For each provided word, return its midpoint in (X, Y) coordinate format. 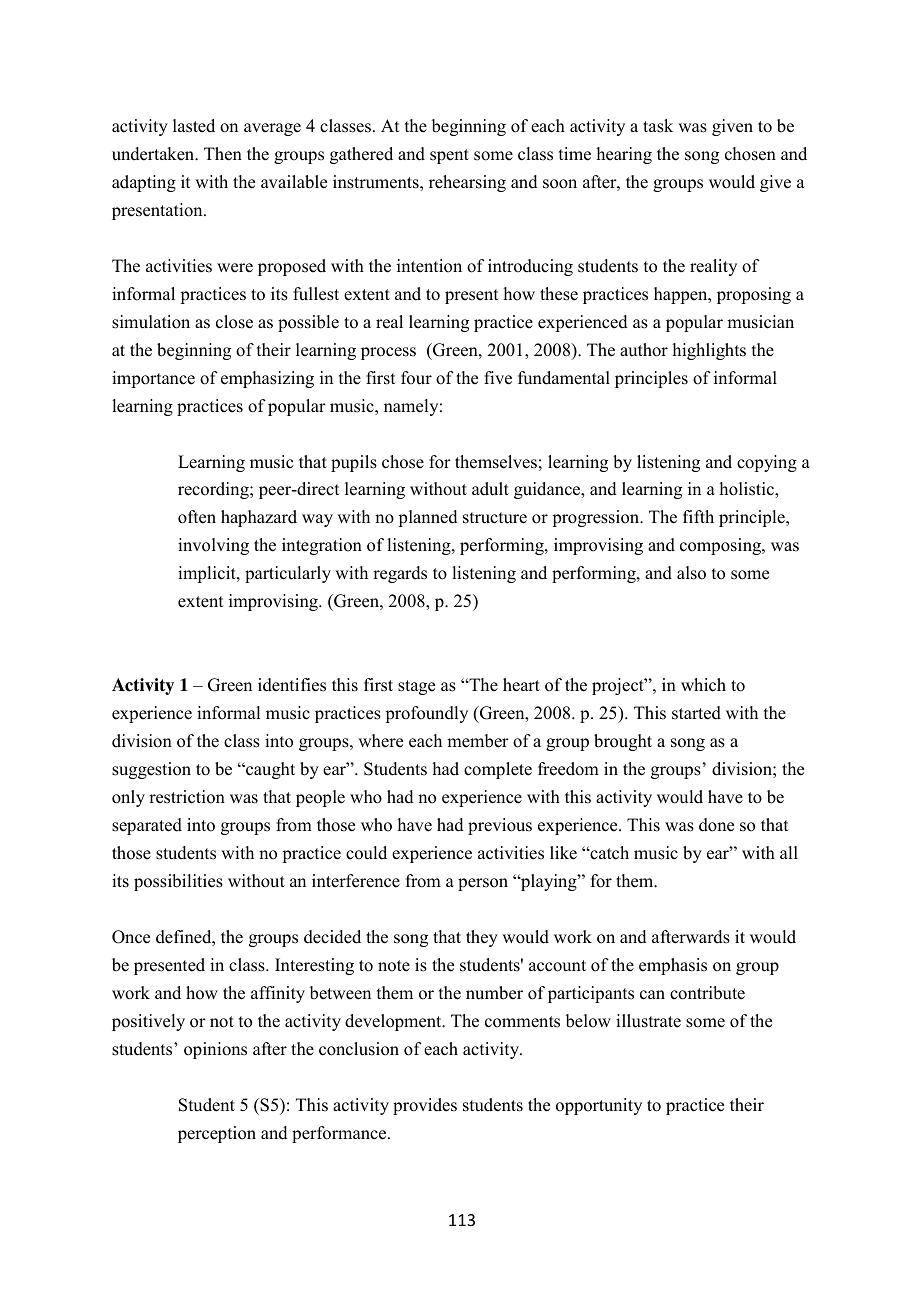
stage (416, 687)
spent (449, 156)
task (658, 126)
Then (223, 154)
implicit (208, 574)
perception (217, 1134)
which (703, 685)
